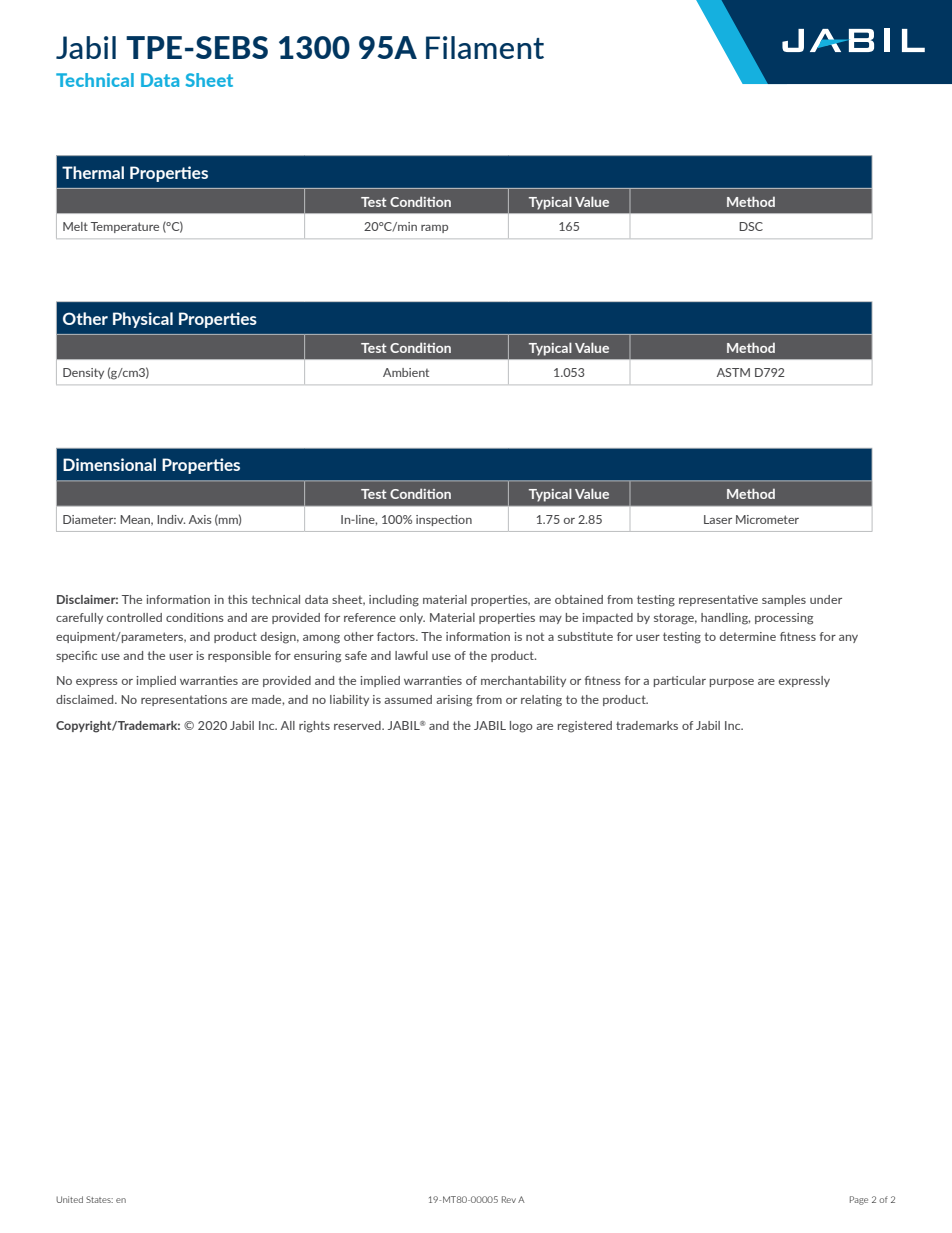 This screenshot has height=1233, width=952. Describe the element at coordinates (134, 617) in the screenshot. I see `controlled` at that location.
